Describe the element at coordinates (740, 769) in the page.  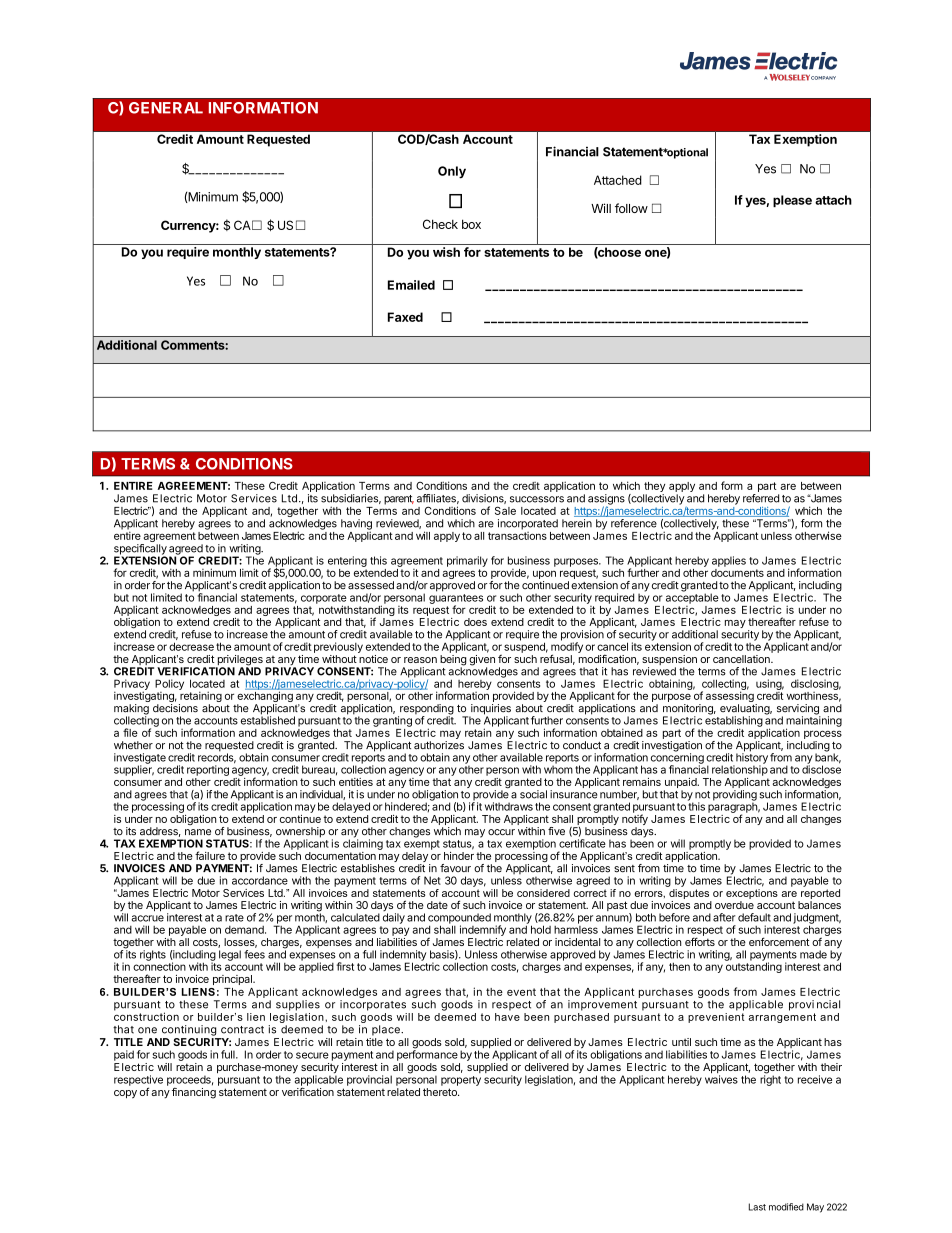
I see `relationship` at that location.
